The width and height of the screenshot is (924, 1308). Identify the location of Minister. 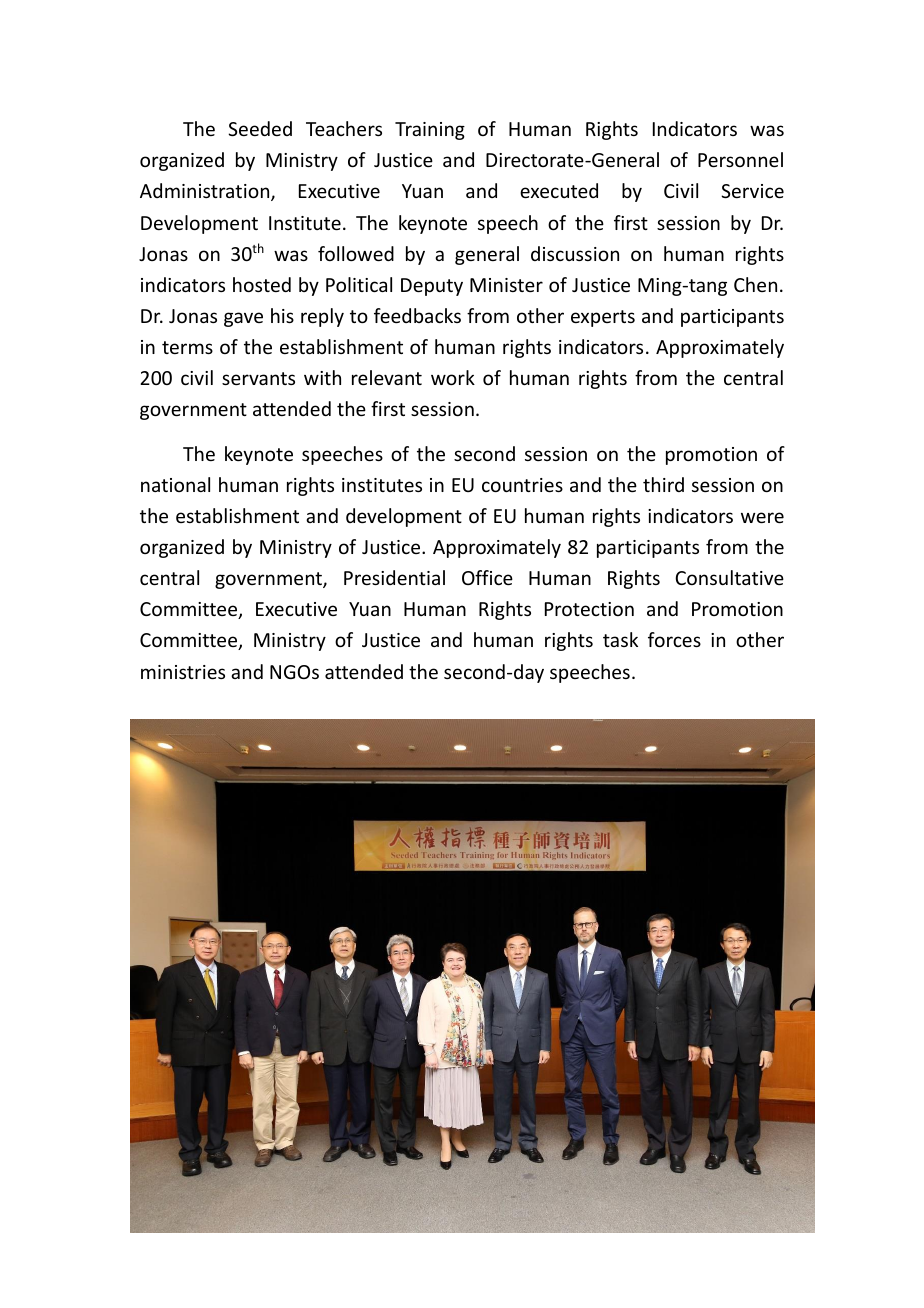
(506, 285).
